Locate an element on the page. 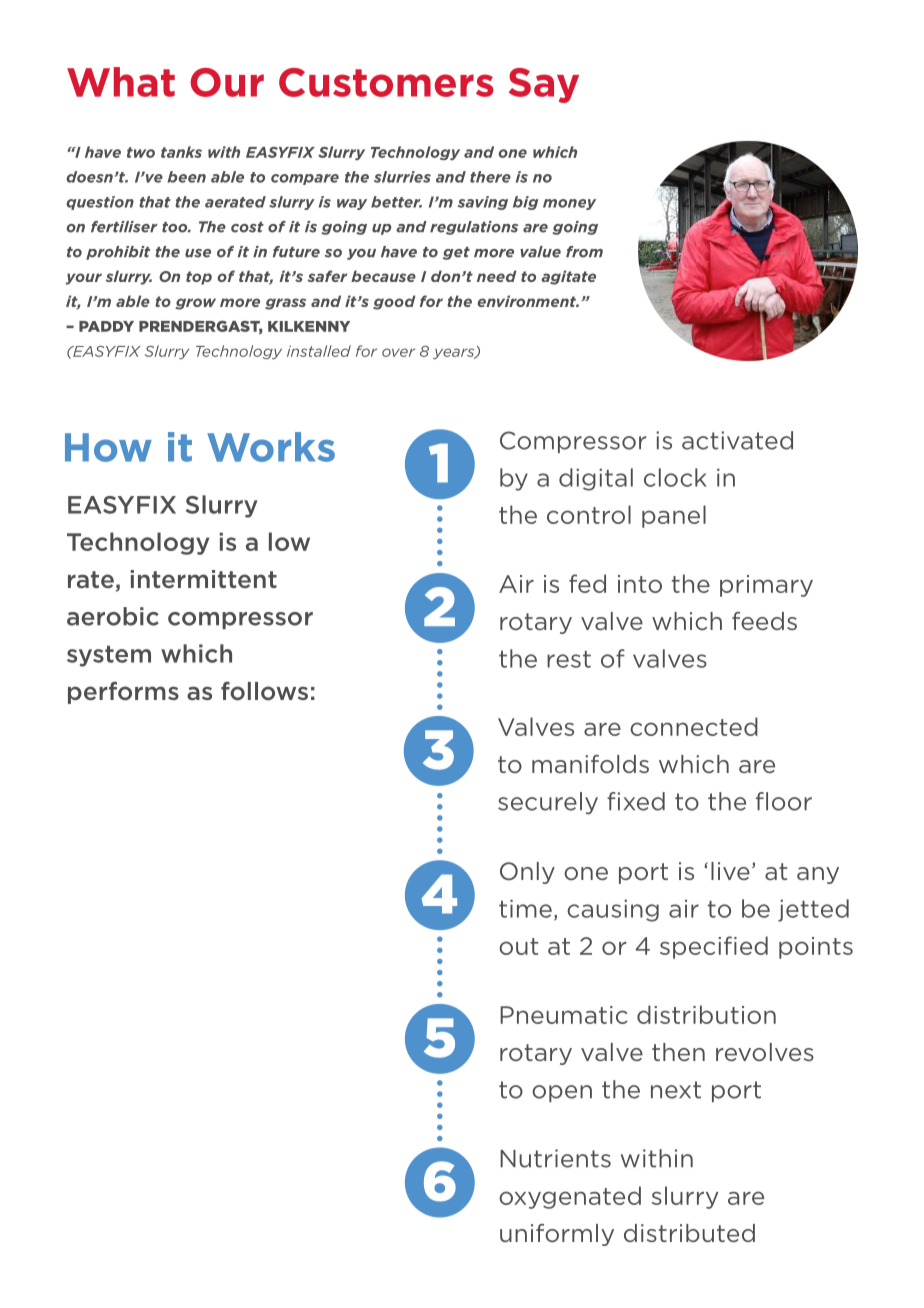 The width and height of the image is (924, 1308). tanks is located at coordinates (181, 152).
